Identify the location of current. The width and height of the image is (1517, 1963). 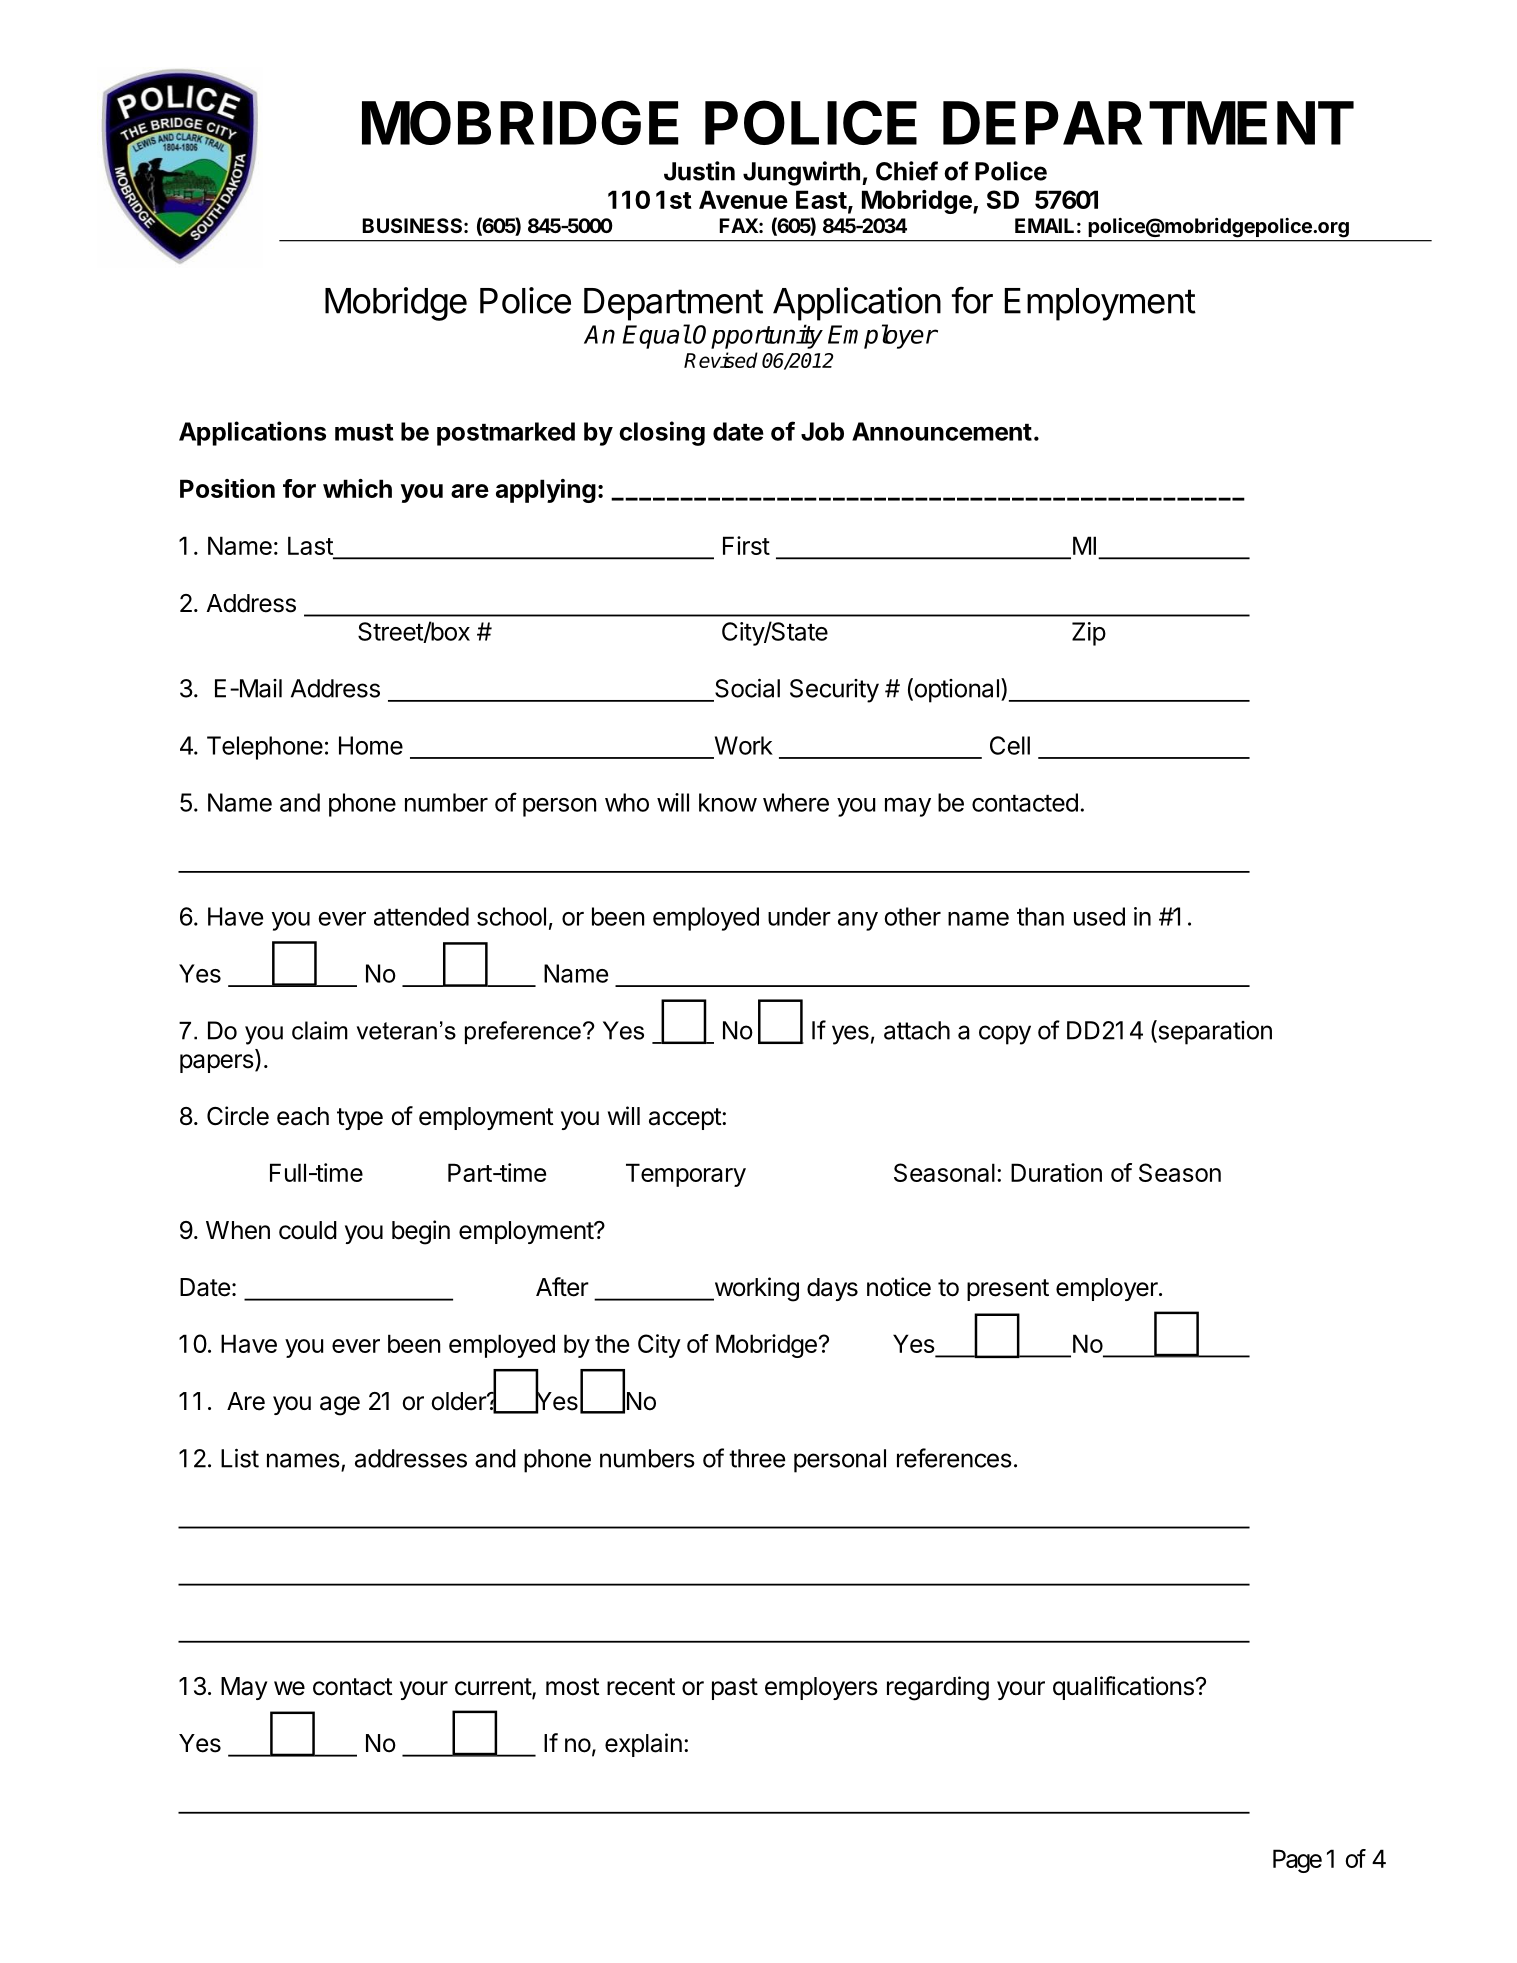
(494, 1688).
